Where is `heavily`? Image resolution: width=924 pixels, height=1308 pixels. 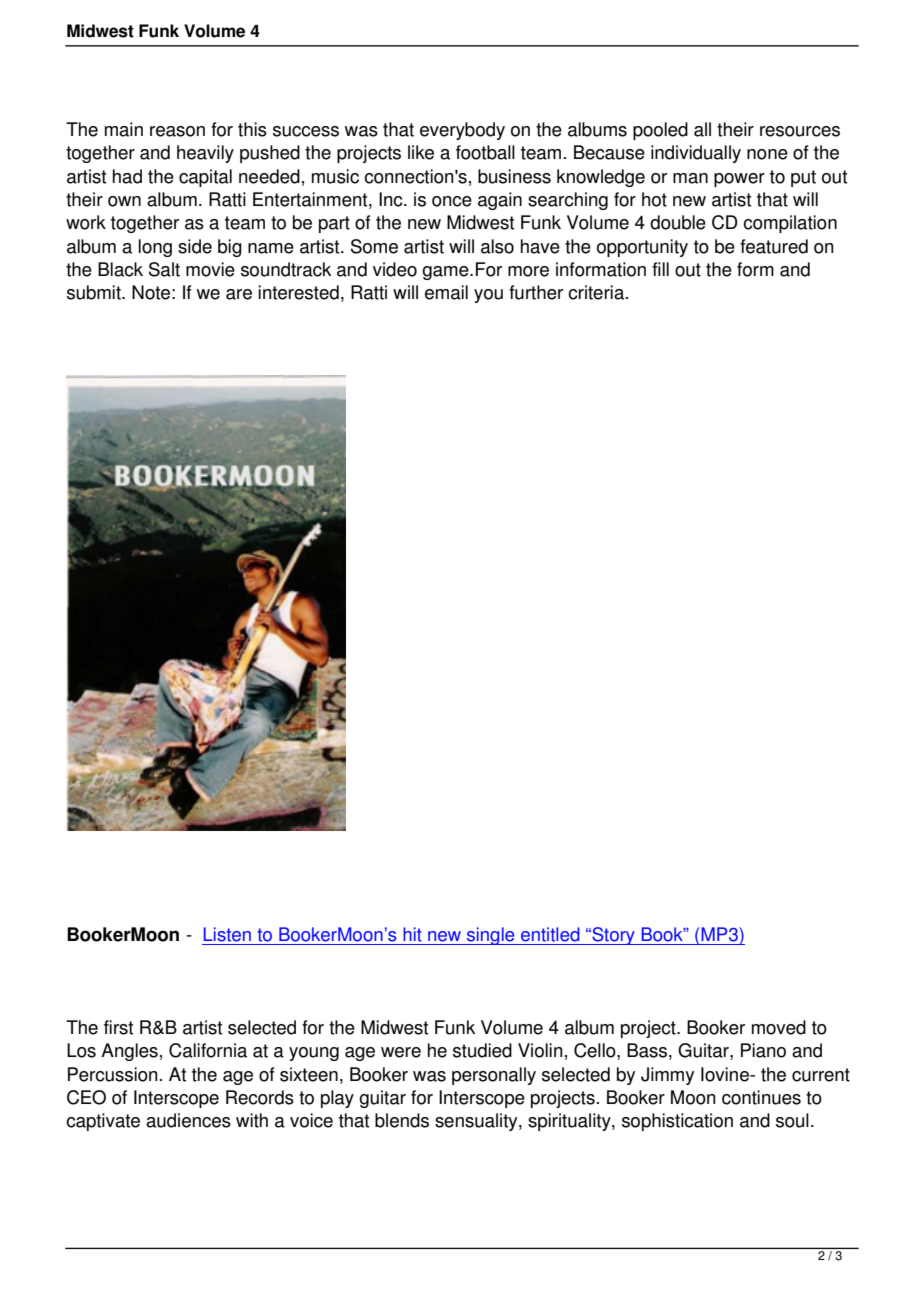 heavily is located at coordinates (205, 154).
